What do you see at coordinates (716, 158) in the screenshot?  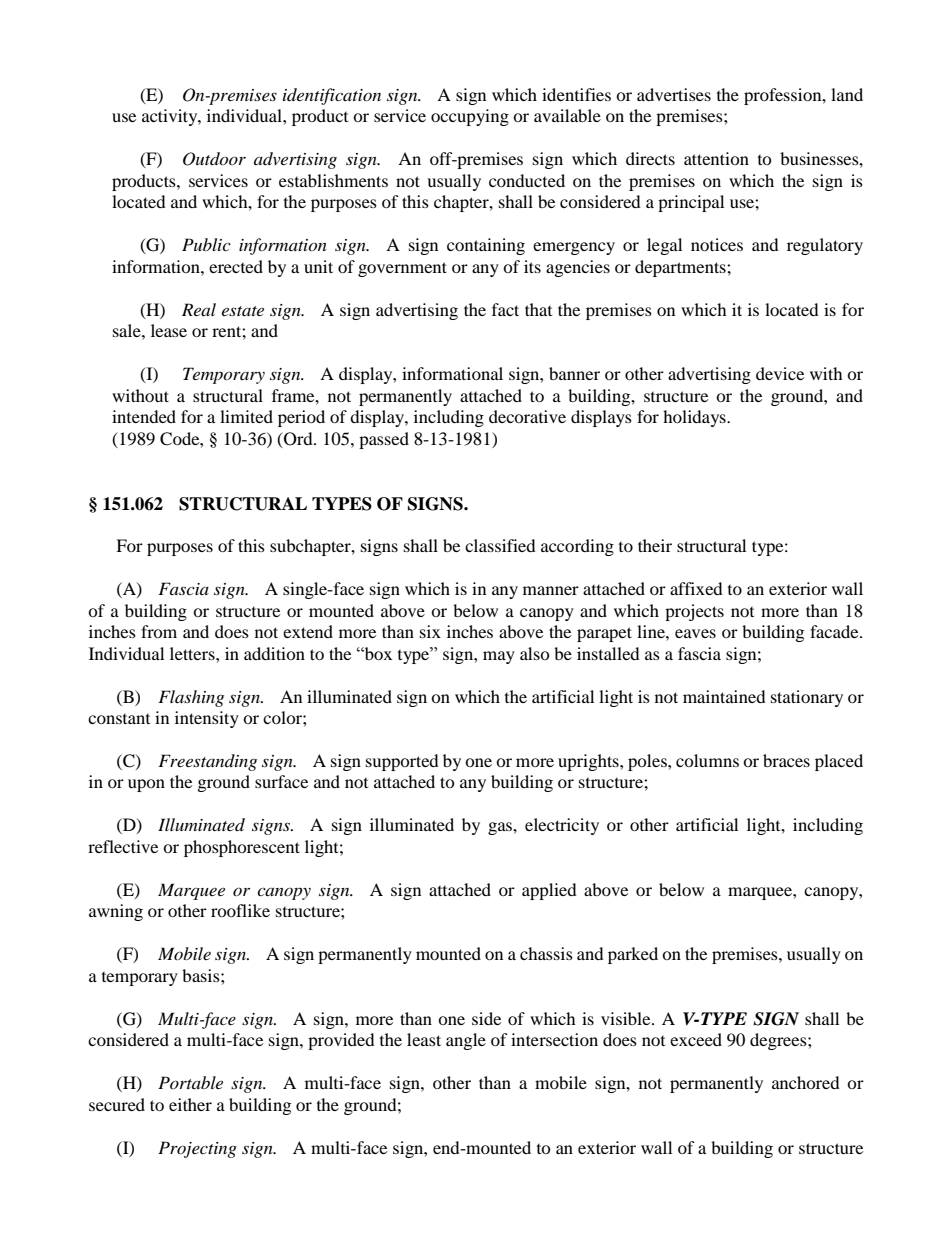 I see `attention` at bounding box center [716, 158].
